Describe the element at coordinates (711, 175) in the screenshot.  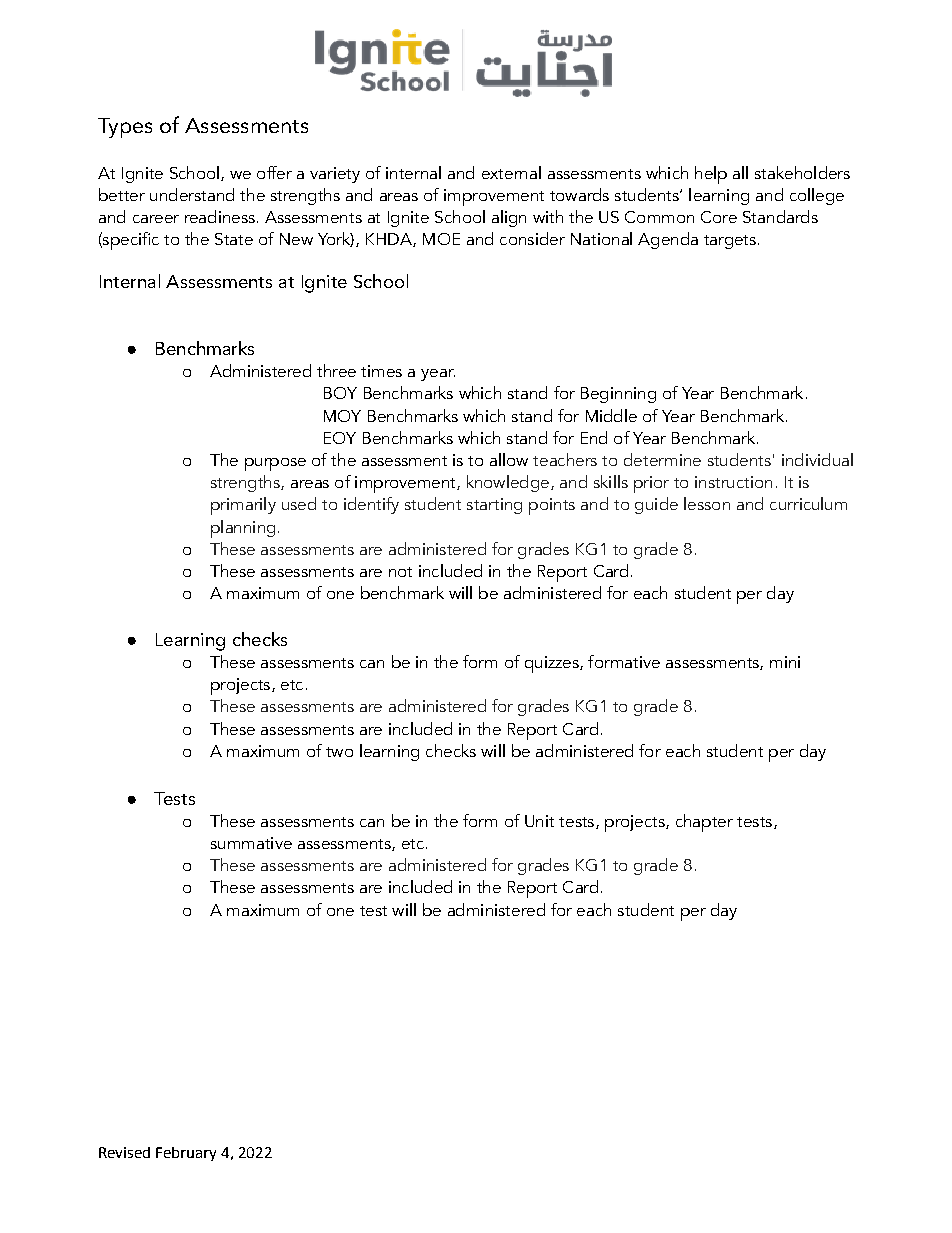
I see `help` at that location.
